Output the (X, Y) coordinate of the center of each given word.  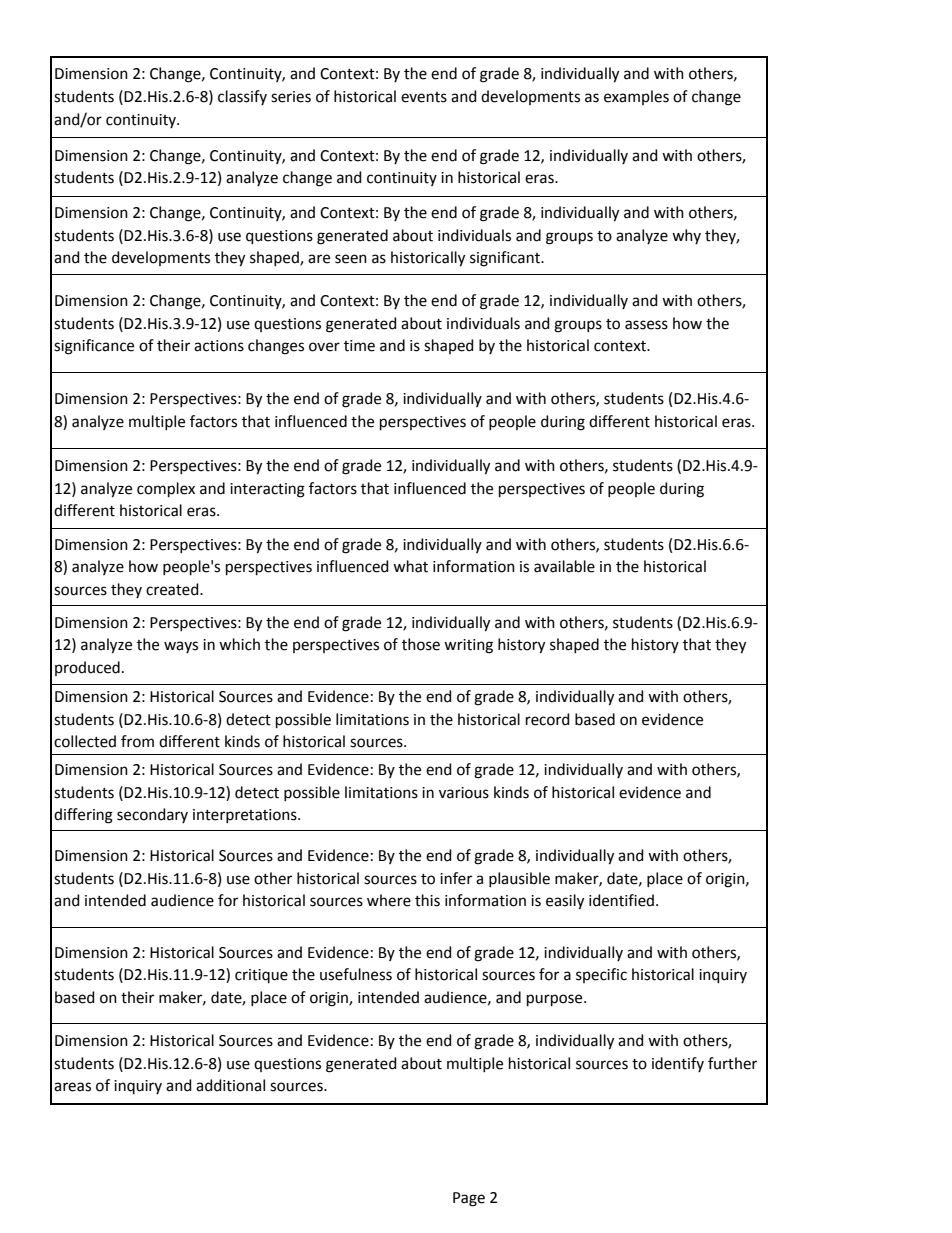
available (564, 566)
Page (469, 1199)
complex (166, 489)
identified (621, 900)
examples (636, 97)
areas (72, 1087)
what (410, 566)
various (464, 793)
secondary (152, 815)
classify (242, 97)
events (424, 97)
